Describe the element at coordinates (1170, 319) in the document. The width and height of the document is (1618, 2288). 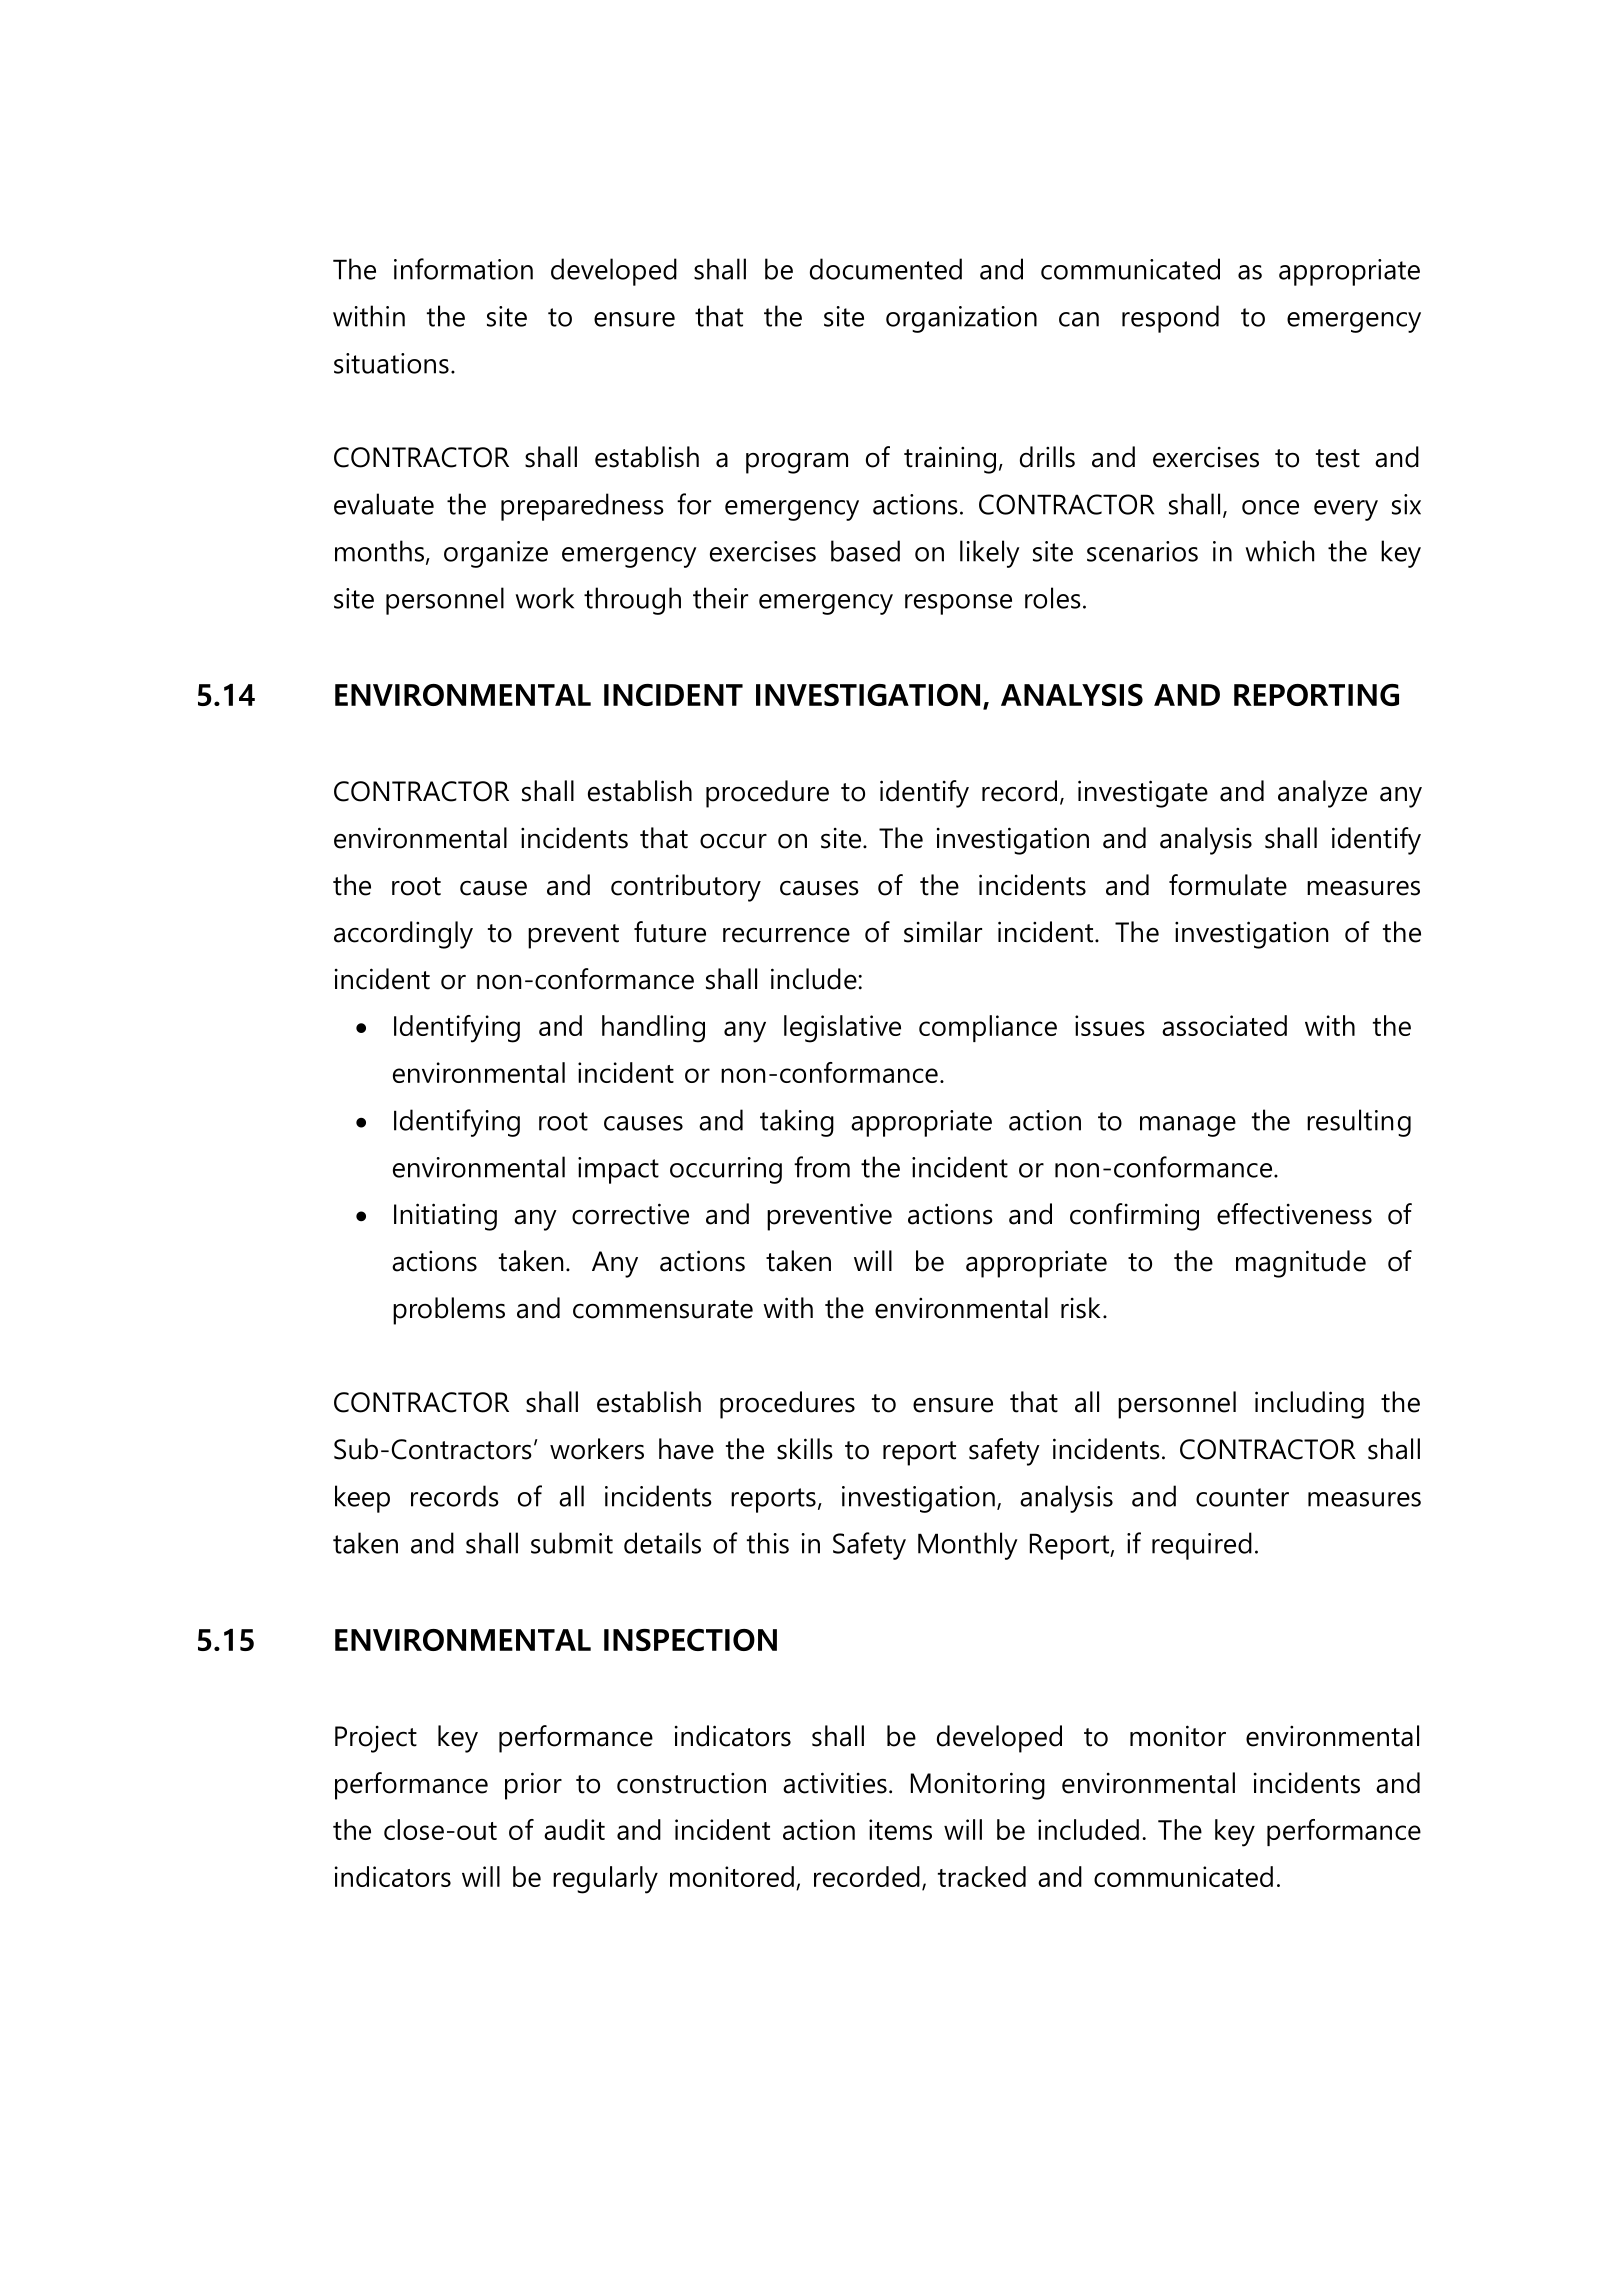
I see `respond` at that location.
